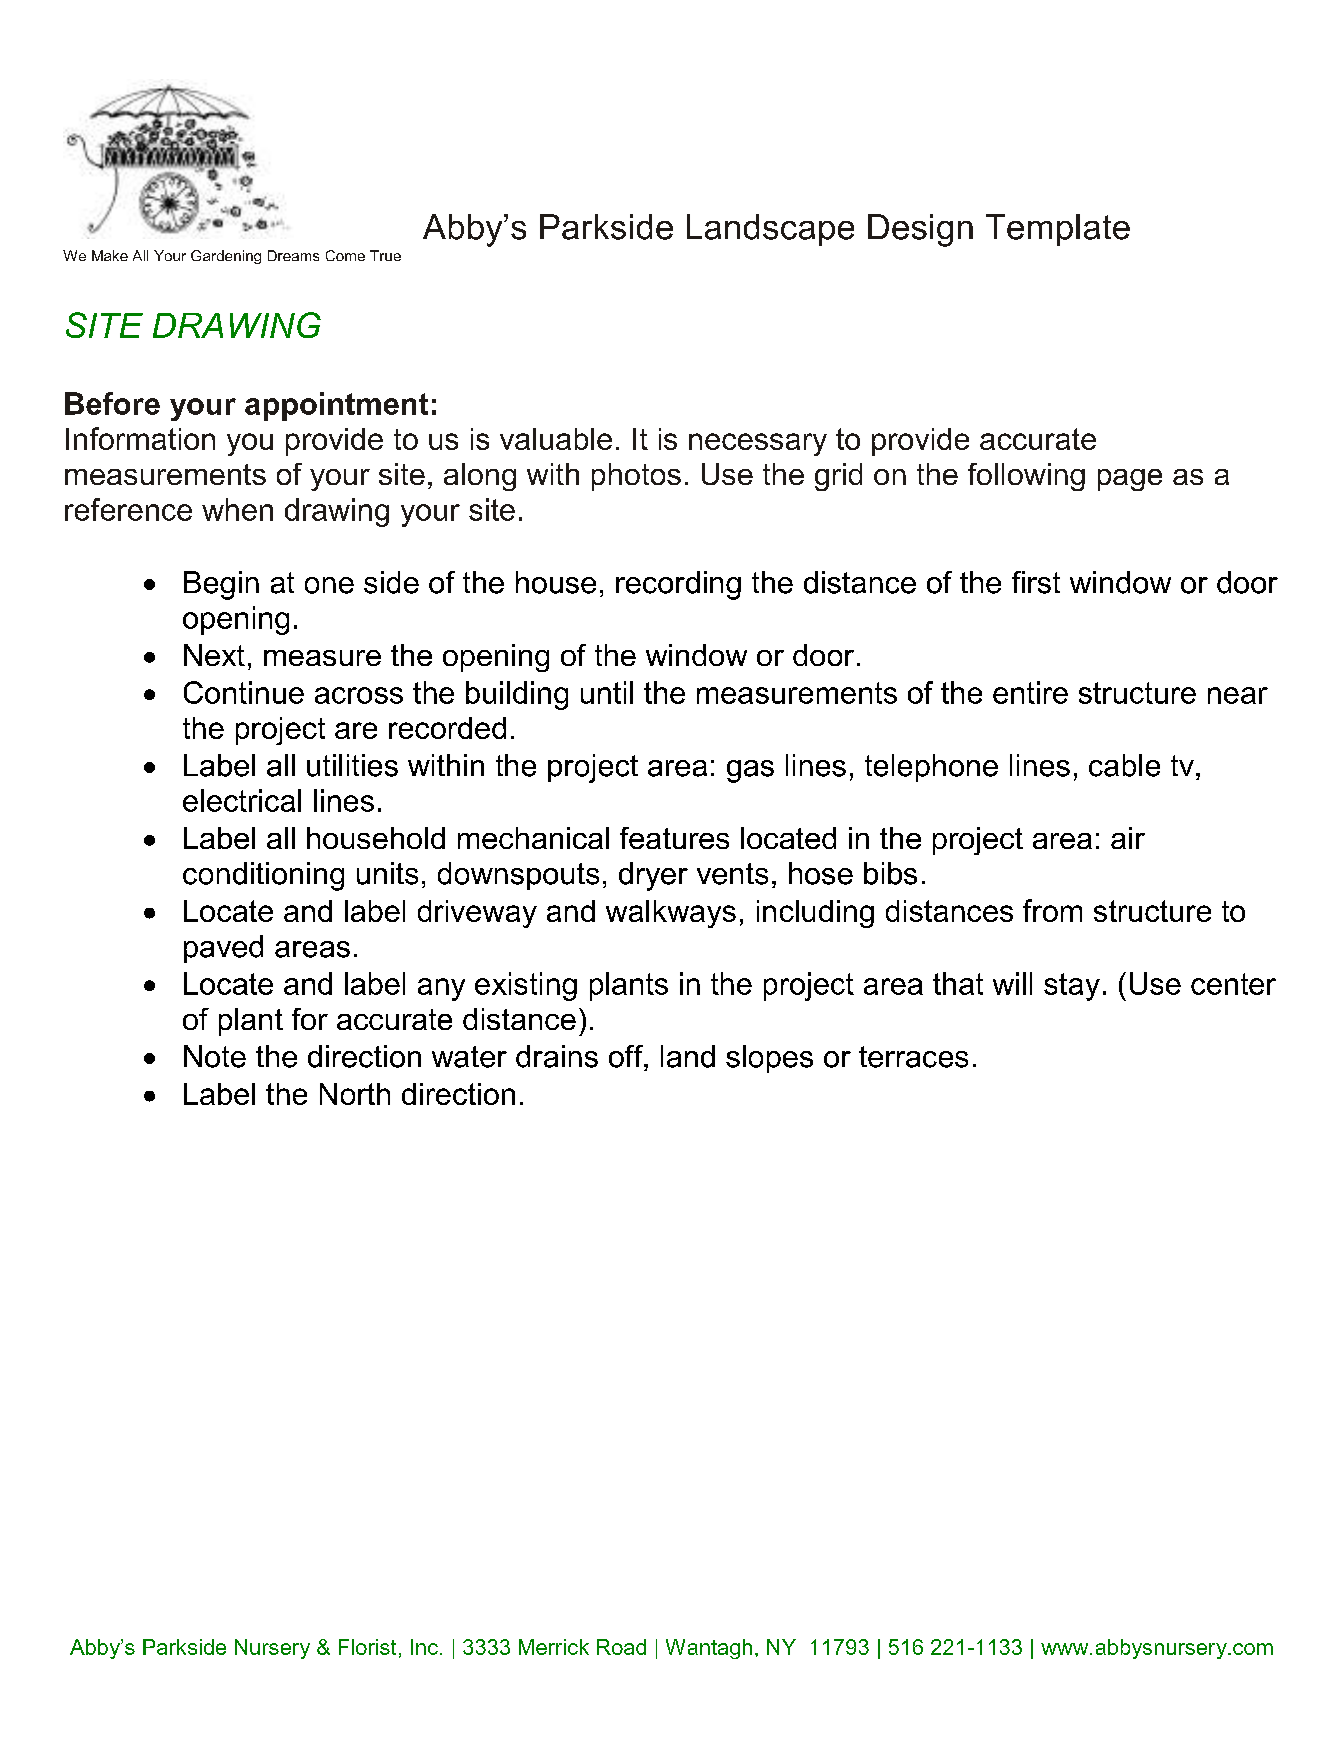 Image resolution: width=1344 pixels, height=1739 pixels. Describe the element at coordinates (355, 1094) in the screenshot. I see `North` at that location.
